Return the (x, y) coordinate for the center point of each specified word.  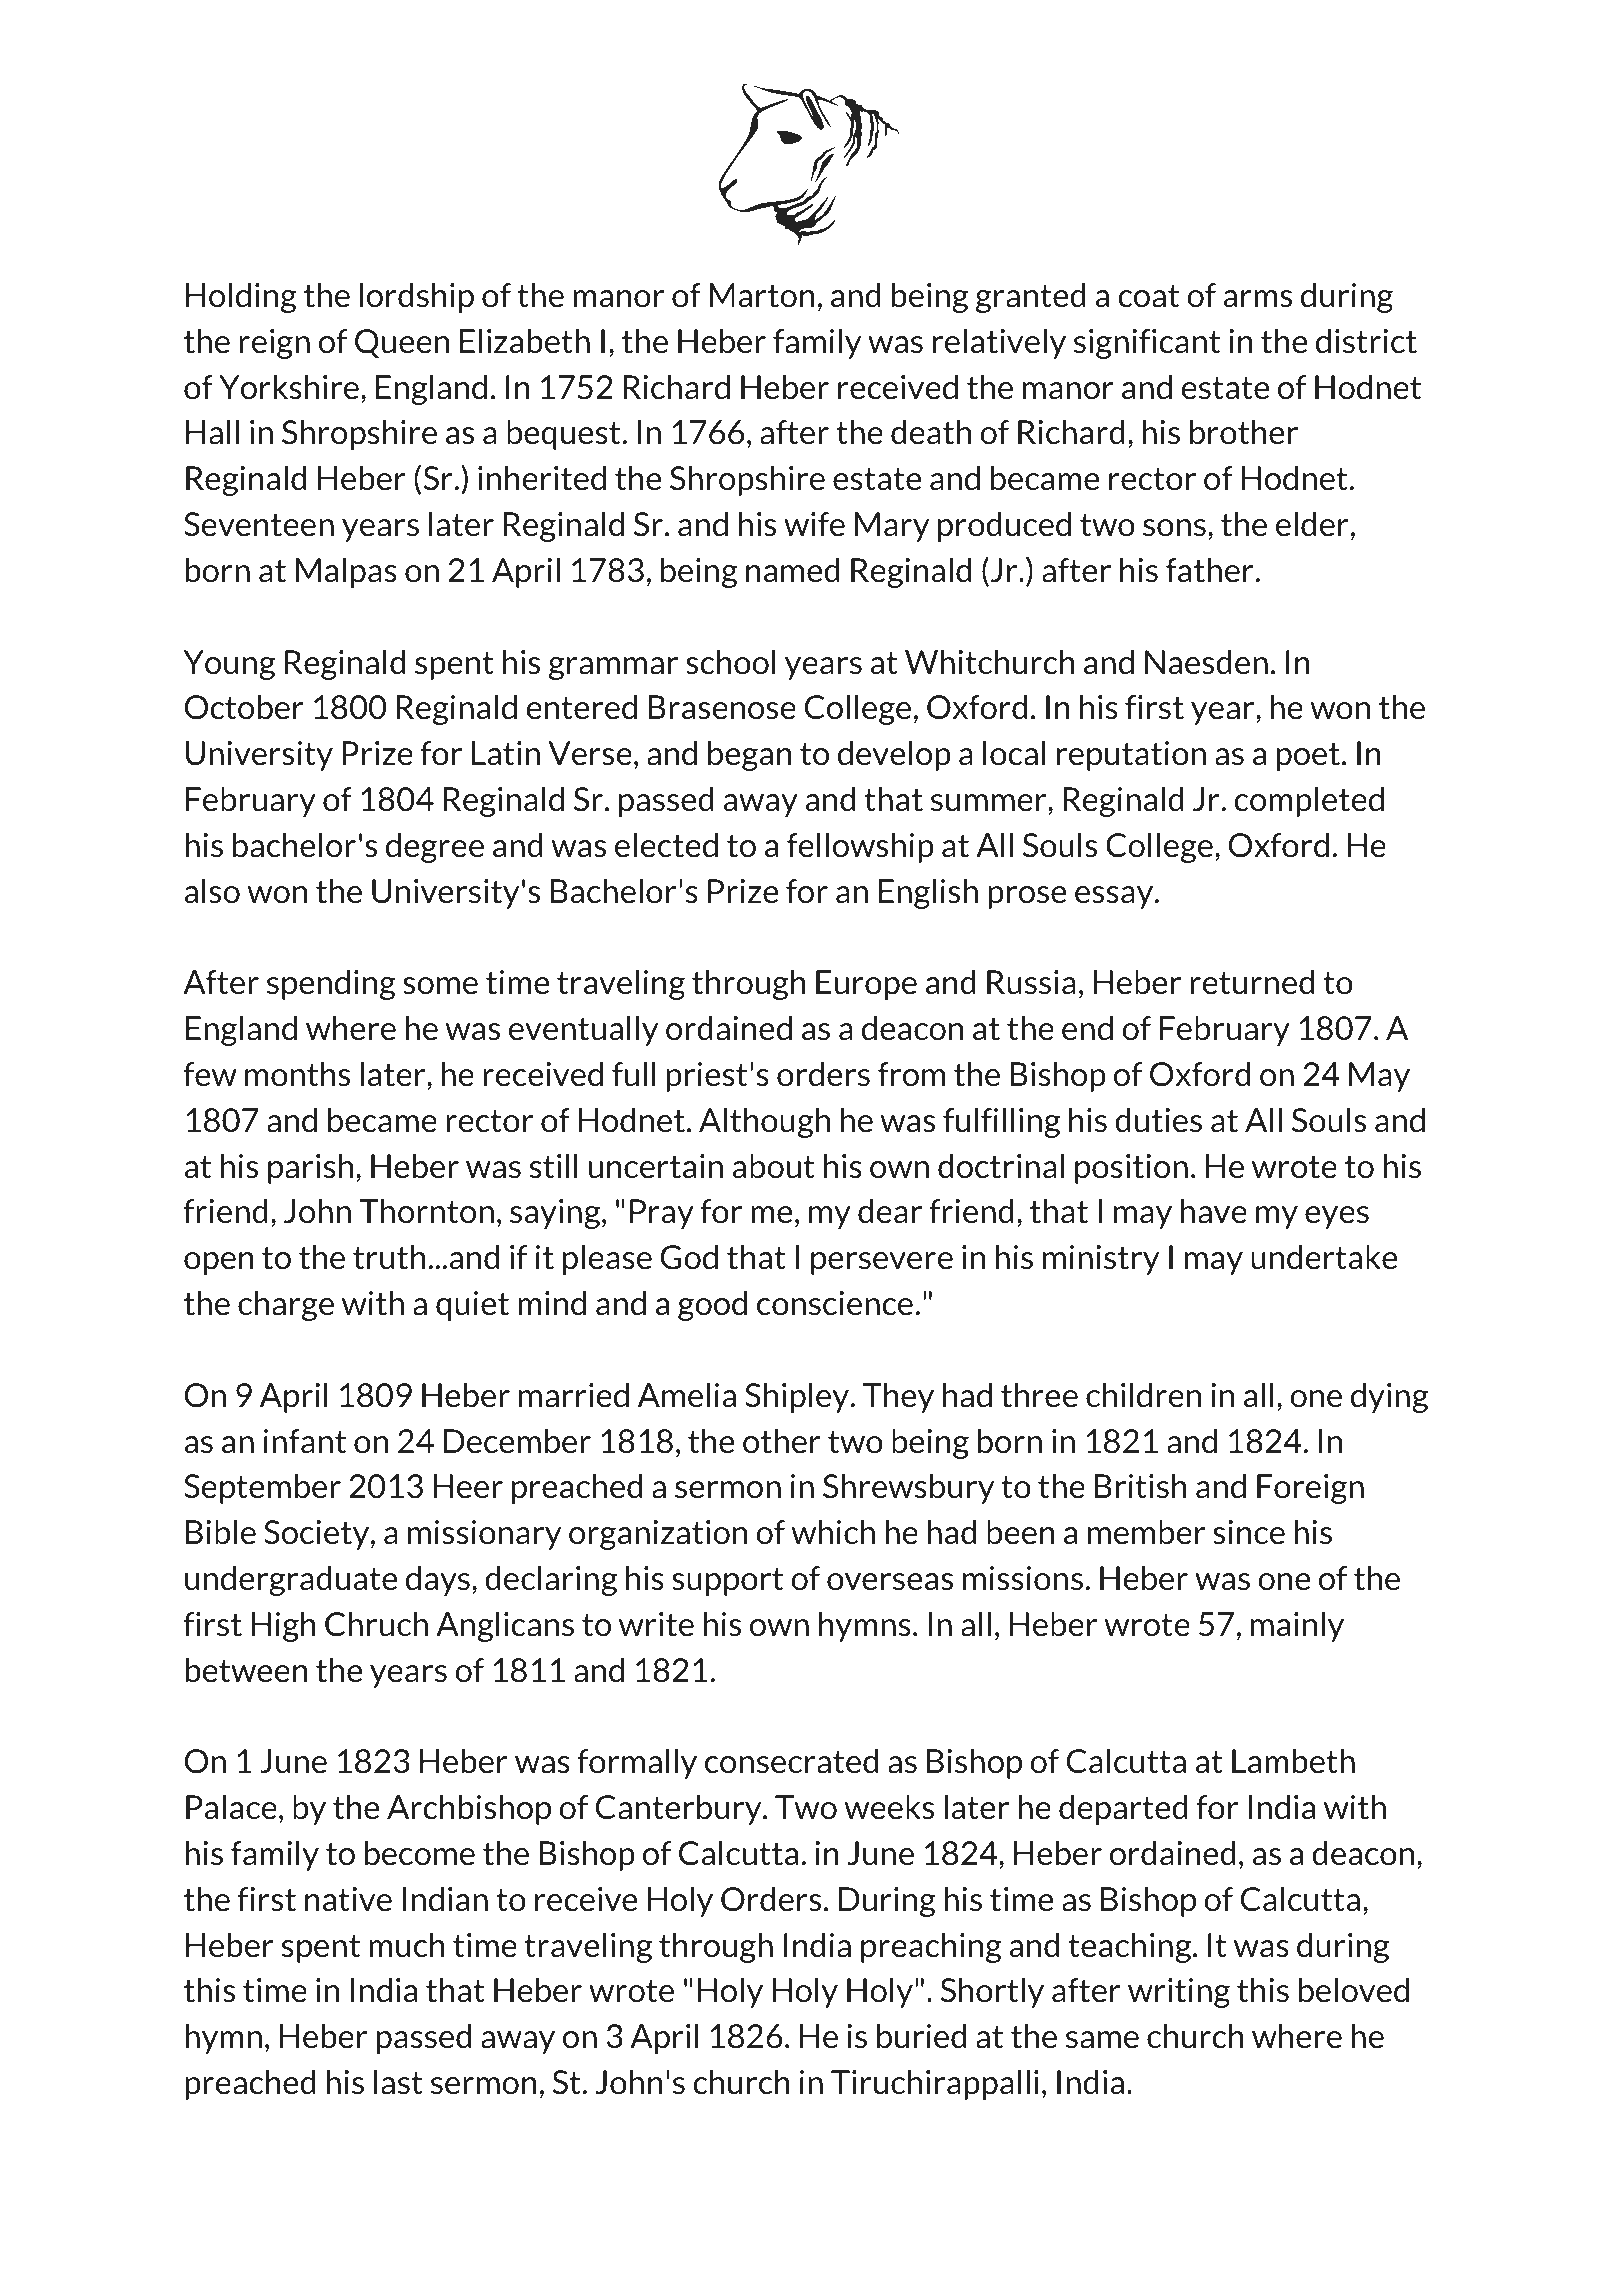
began (750, 755)
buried (921, 2036)
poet (1308, 757)
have (1214, 1211)
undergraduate (291, 1580)
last (398, 2082)
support (727, 1582)
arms (1258, 299)
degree (435, 847)
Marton (762, 295)
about (774, 1166)
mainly (1297, 1626)
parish (310, 1168)
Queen (402, 343)
